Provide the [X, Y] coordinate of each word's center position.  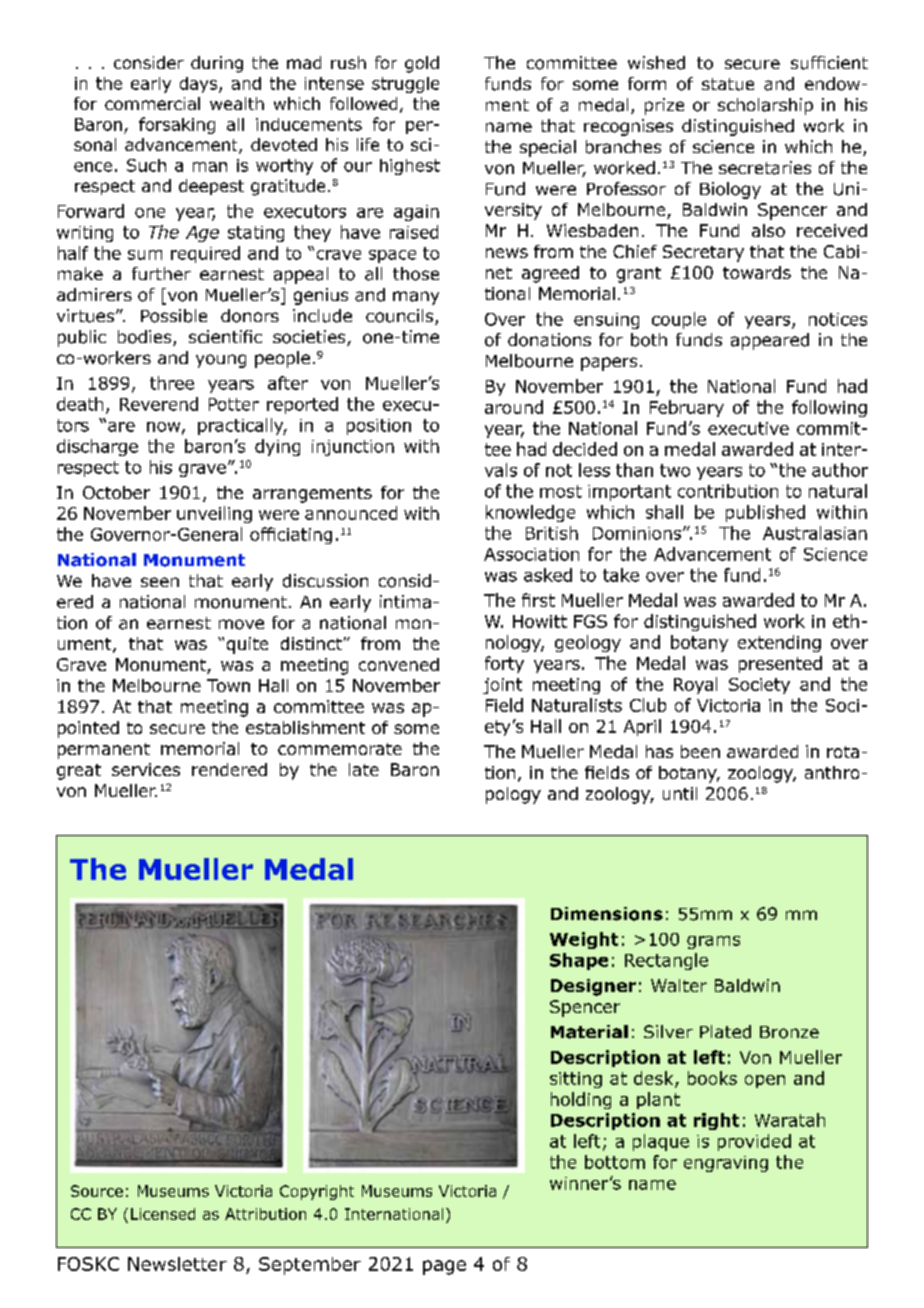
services [146, 769]
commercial [152, 103]
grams [713, 942]
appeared [770, 341]
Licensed [163, 1214]
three [172, 383]
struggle [405, 85]
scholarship [765, 106]
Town [228, 685]
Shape [579, 961]
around [514, 407]
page [444, 1267]
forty [504, 664]
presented [780, 664]
